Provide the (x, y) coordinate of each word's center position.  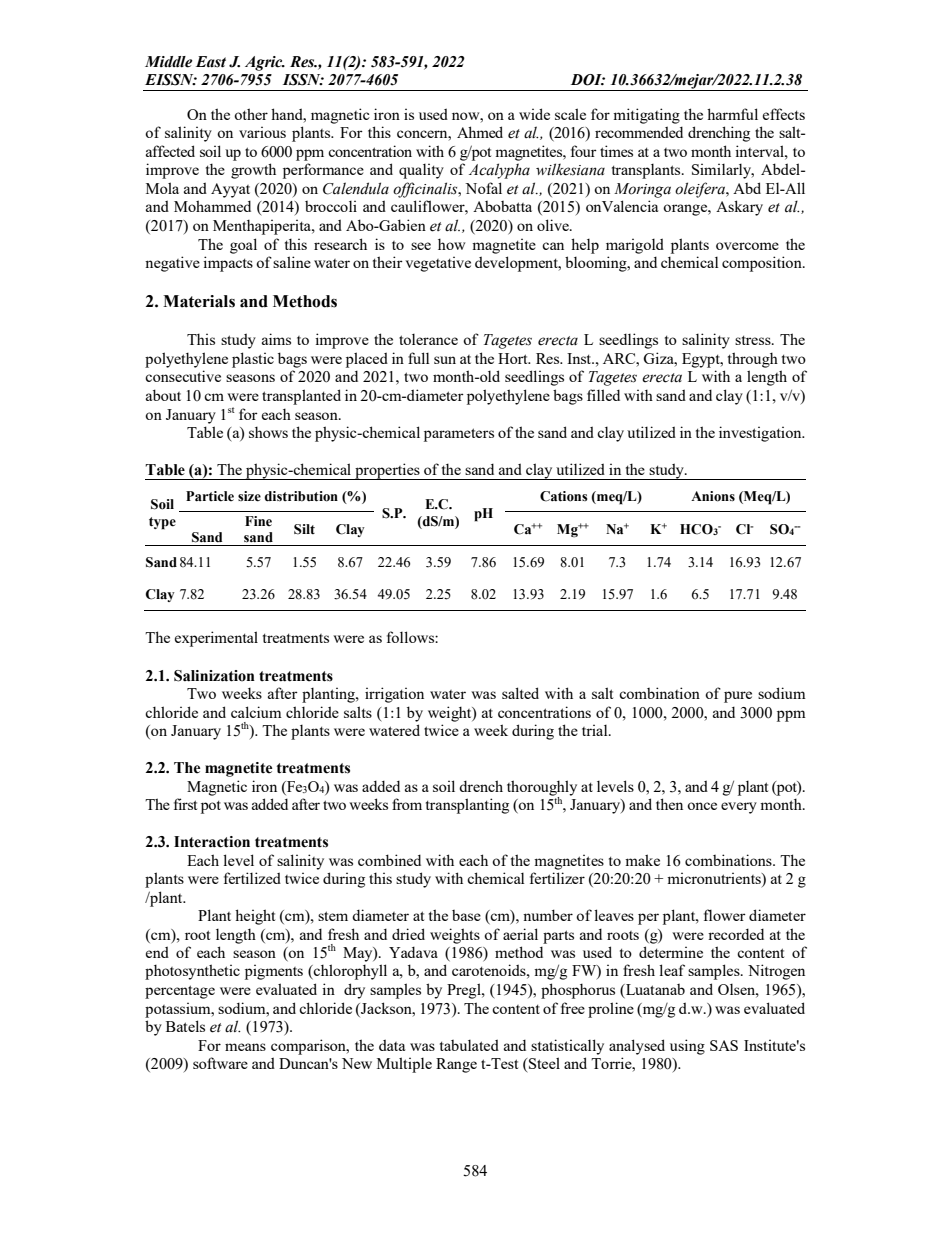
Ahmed (480, 132)
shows (268, 432)
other (251, 114)
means (245, 1047)
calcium (256, 712)
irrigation (394, 695)
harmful (732, 114)
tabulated (469, 1045)
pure (738, 697)
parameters (459, 435)
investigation (761, 434)
